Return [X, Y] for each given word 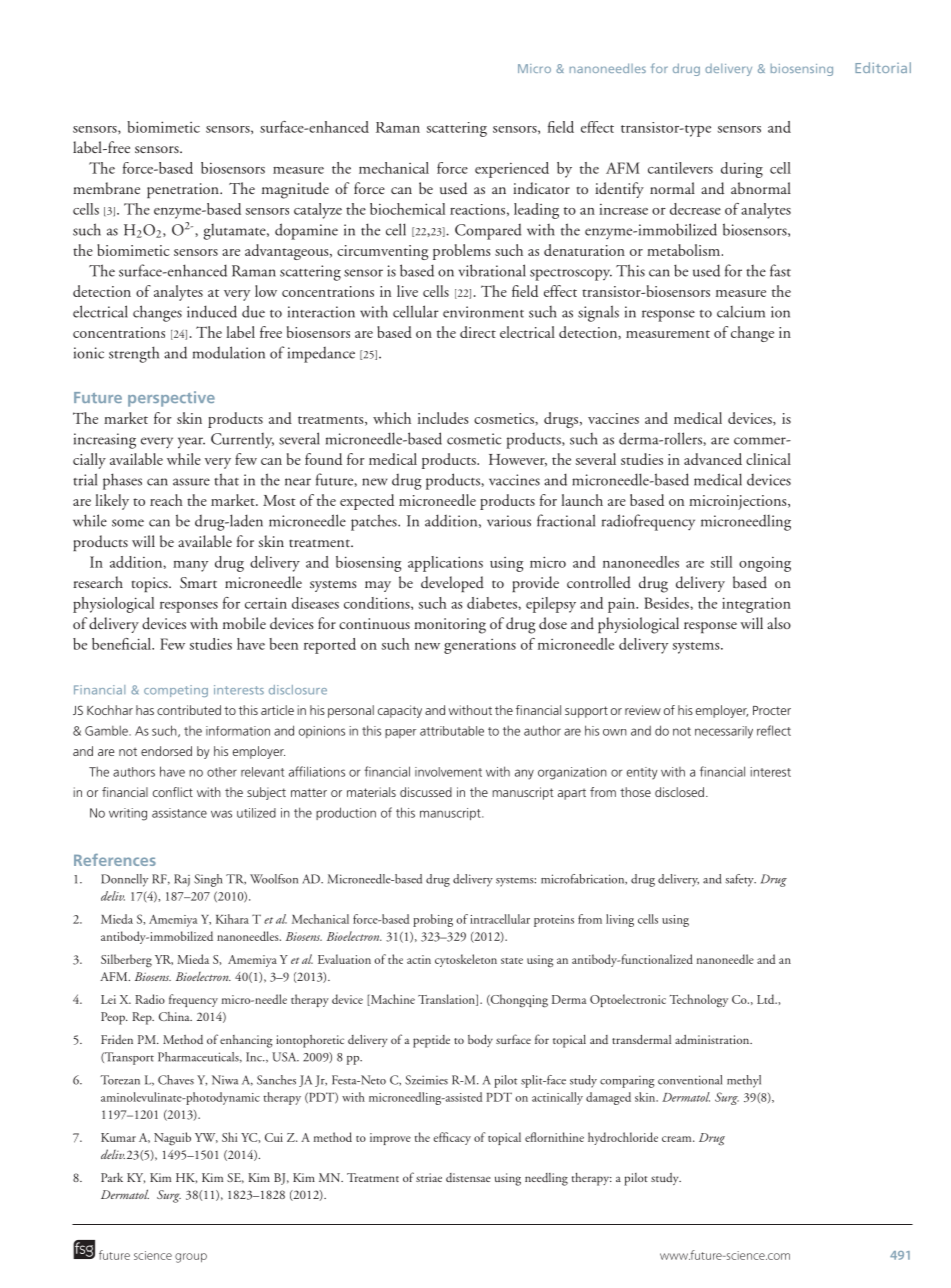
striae [429, 1177]
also [779, 623]
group [191, 1258]
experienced [512, 170]
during [742, 170]
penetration [184, 190]
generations [480, 646]
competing [176, 691]
